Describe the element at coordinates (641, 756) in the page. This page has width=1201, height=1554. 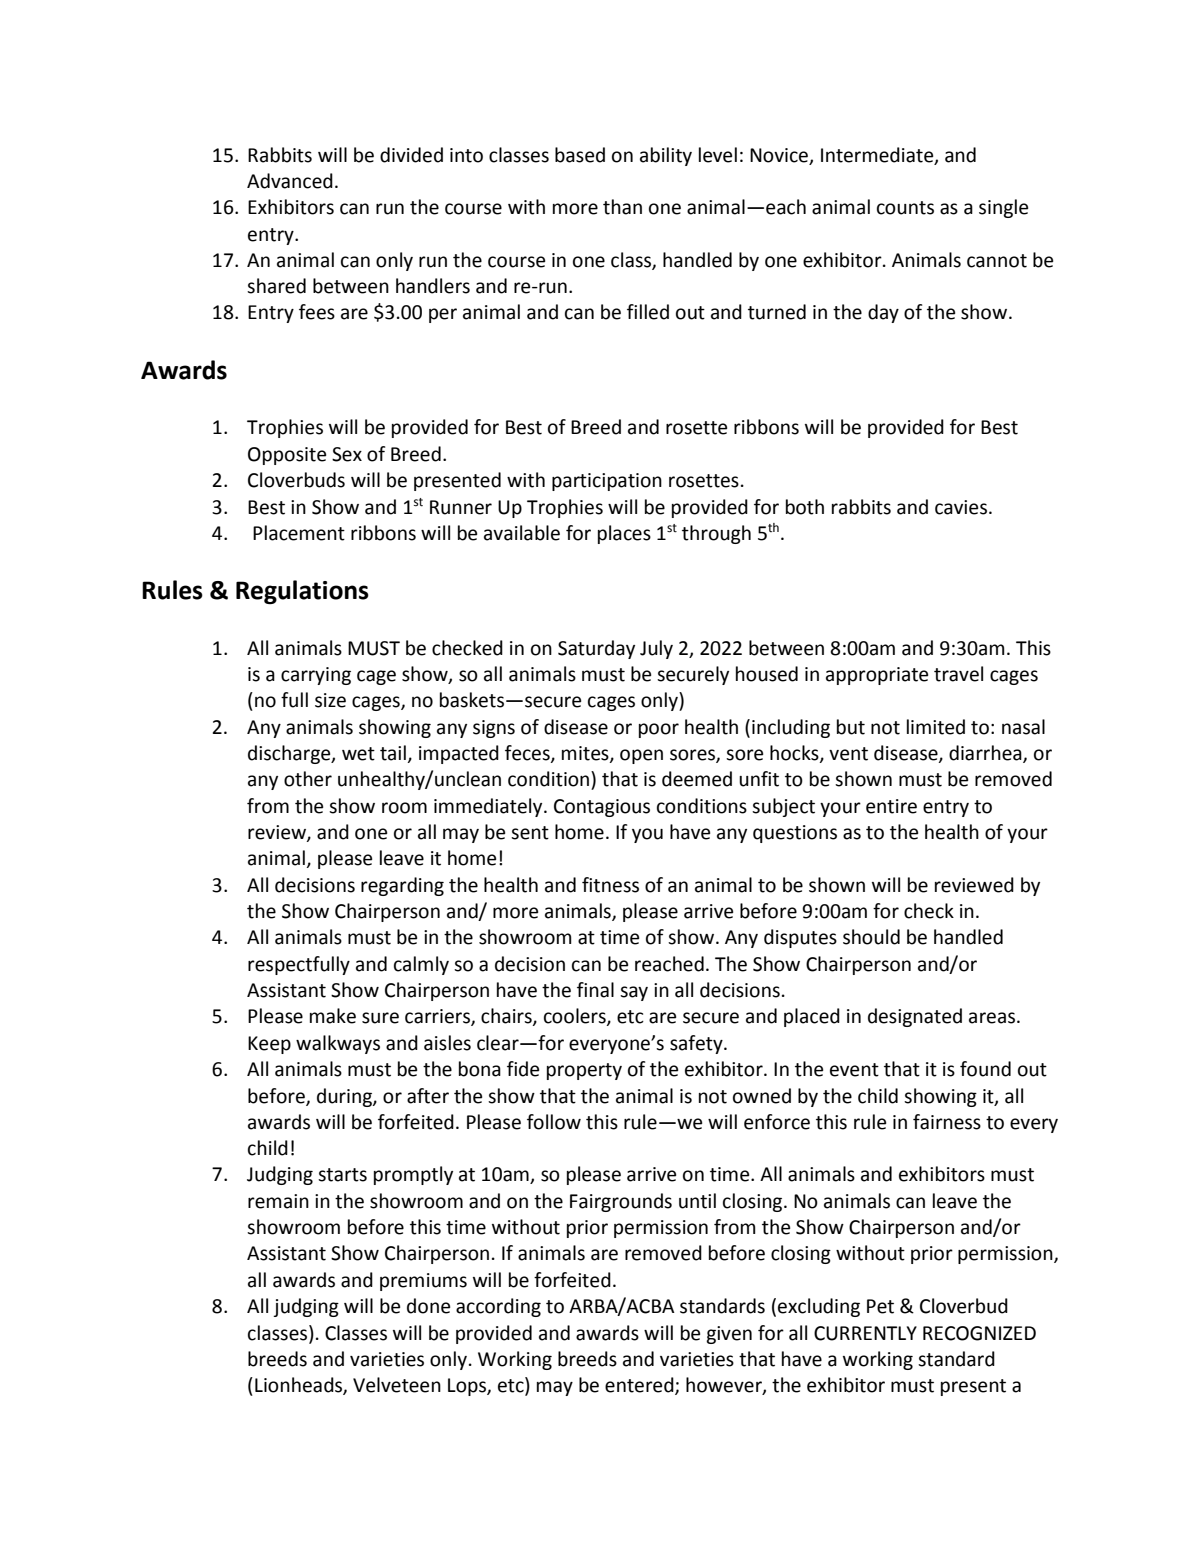
I see `open` at that location.
